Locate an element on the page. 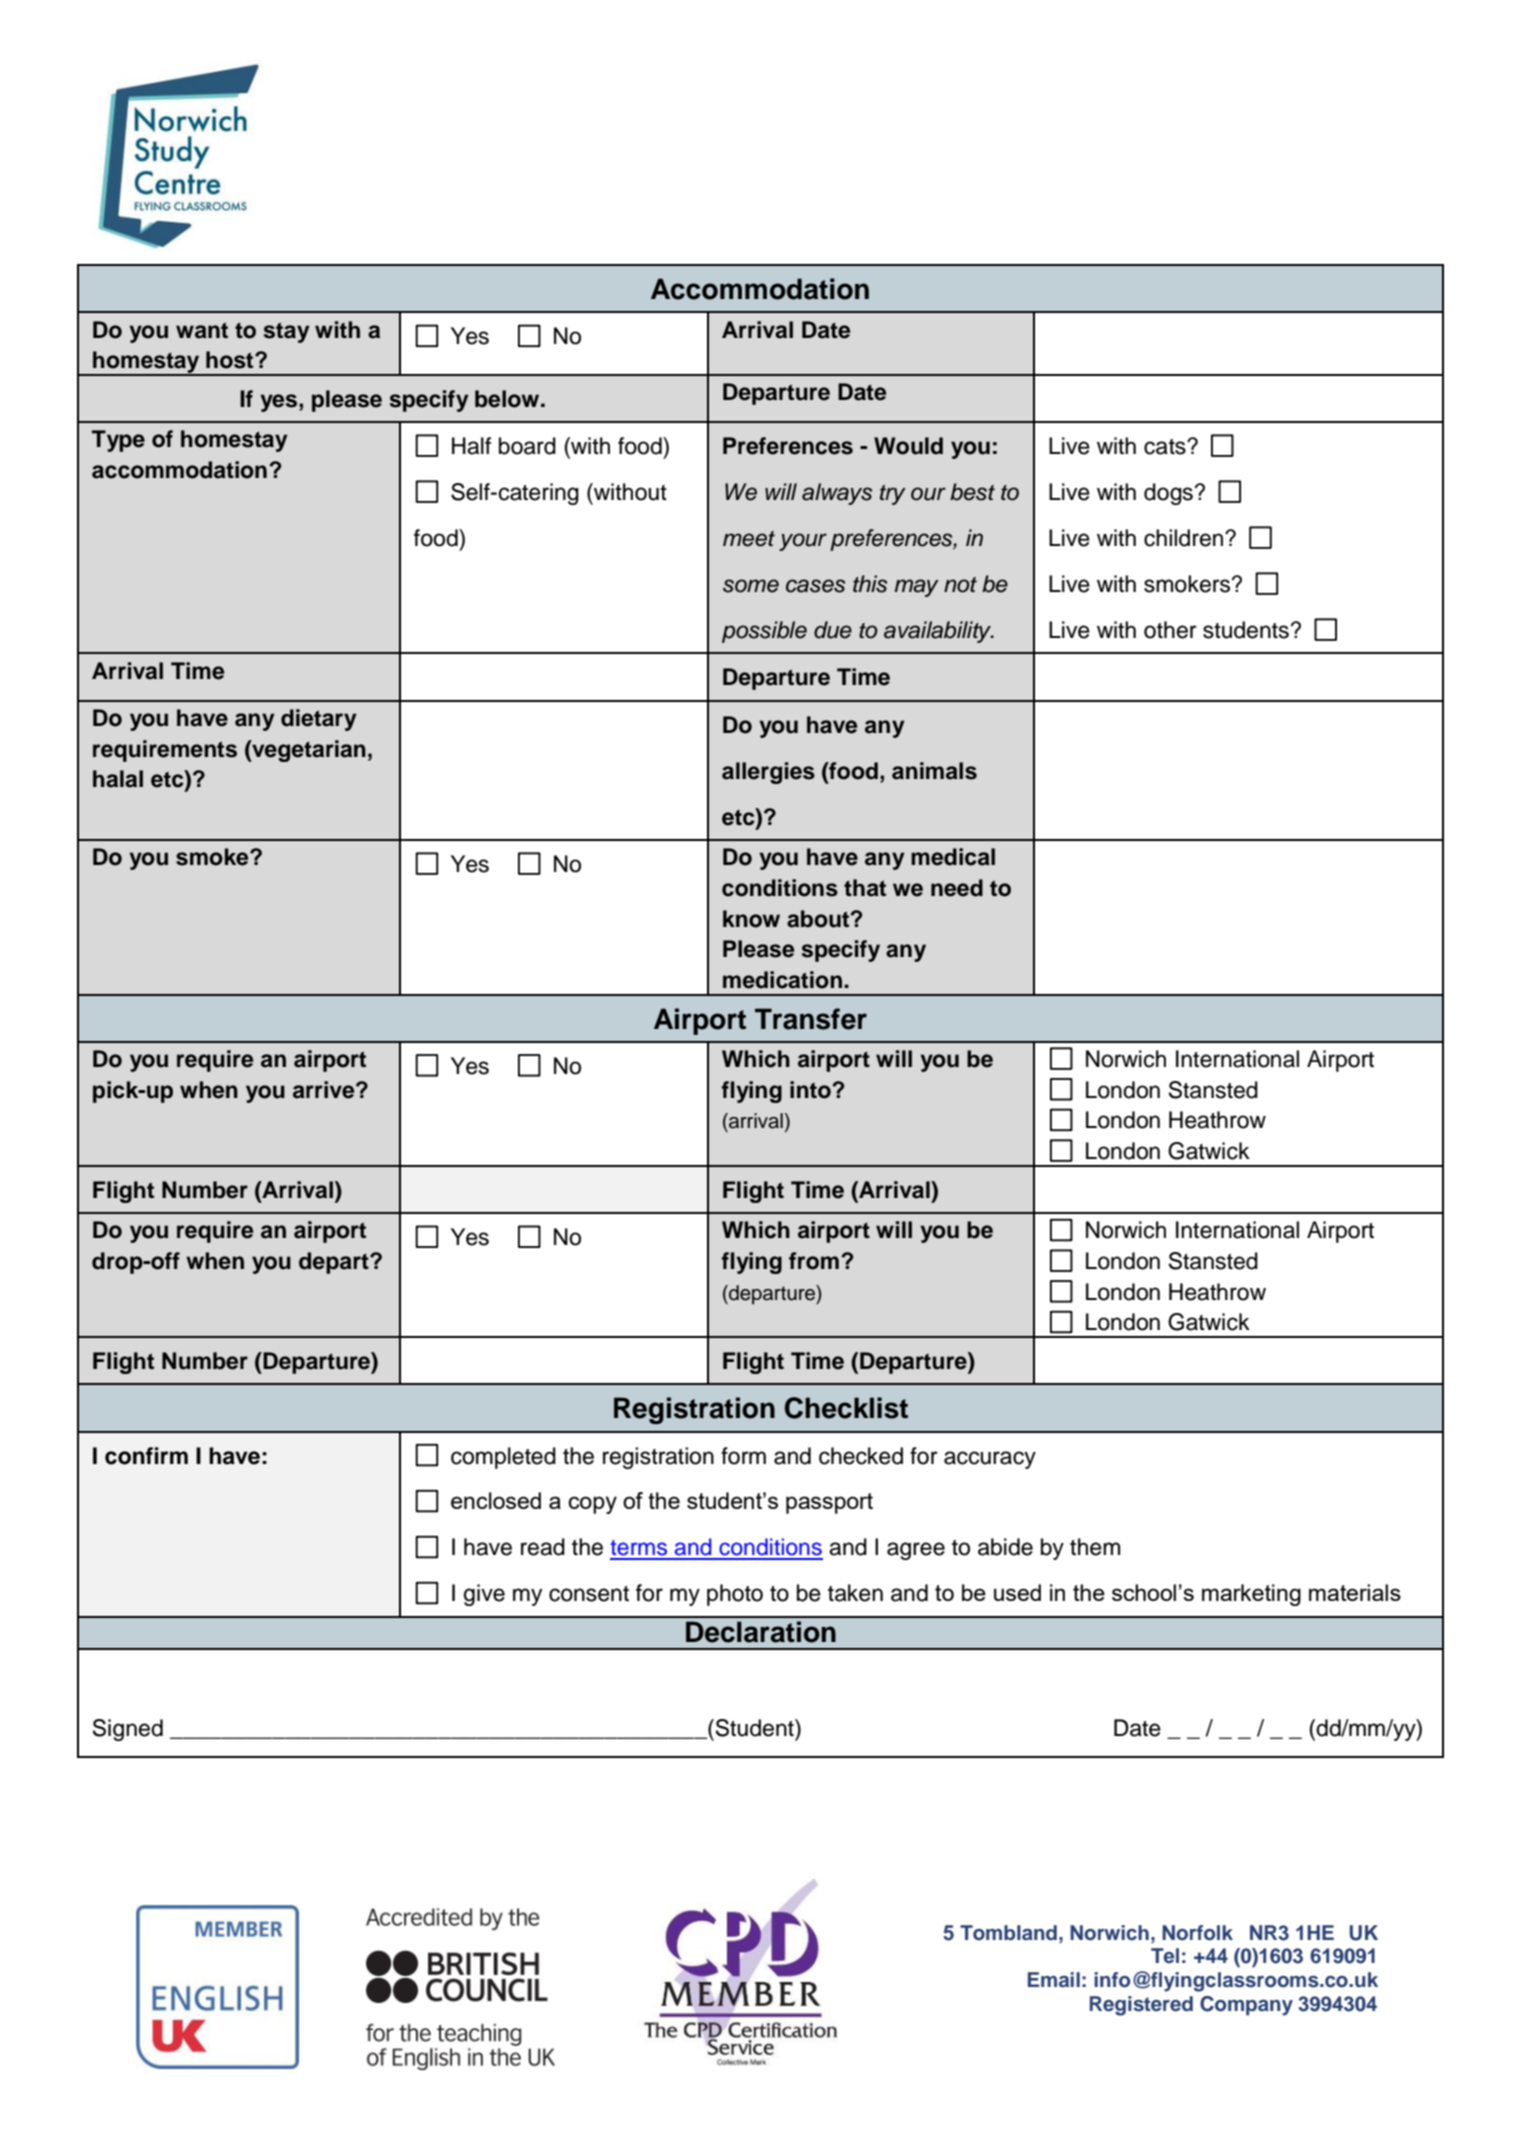  Norfolk is located at coordinates (1197, 1933).
